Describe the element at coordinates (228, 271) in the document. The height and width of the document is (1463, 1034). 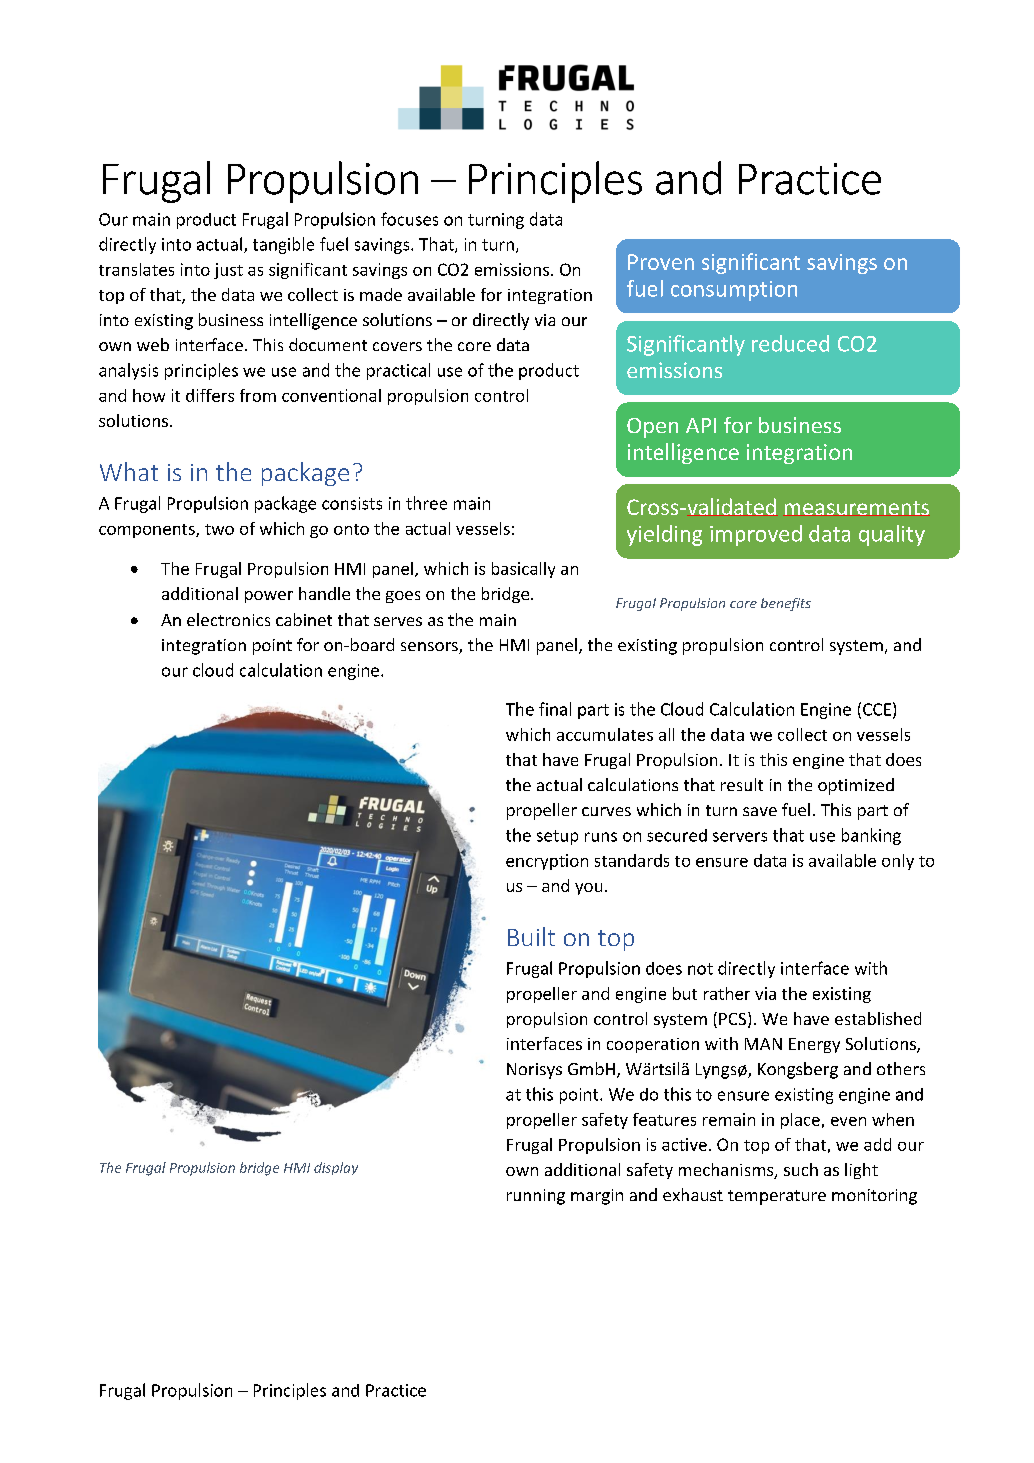
I see `just` at that location.
